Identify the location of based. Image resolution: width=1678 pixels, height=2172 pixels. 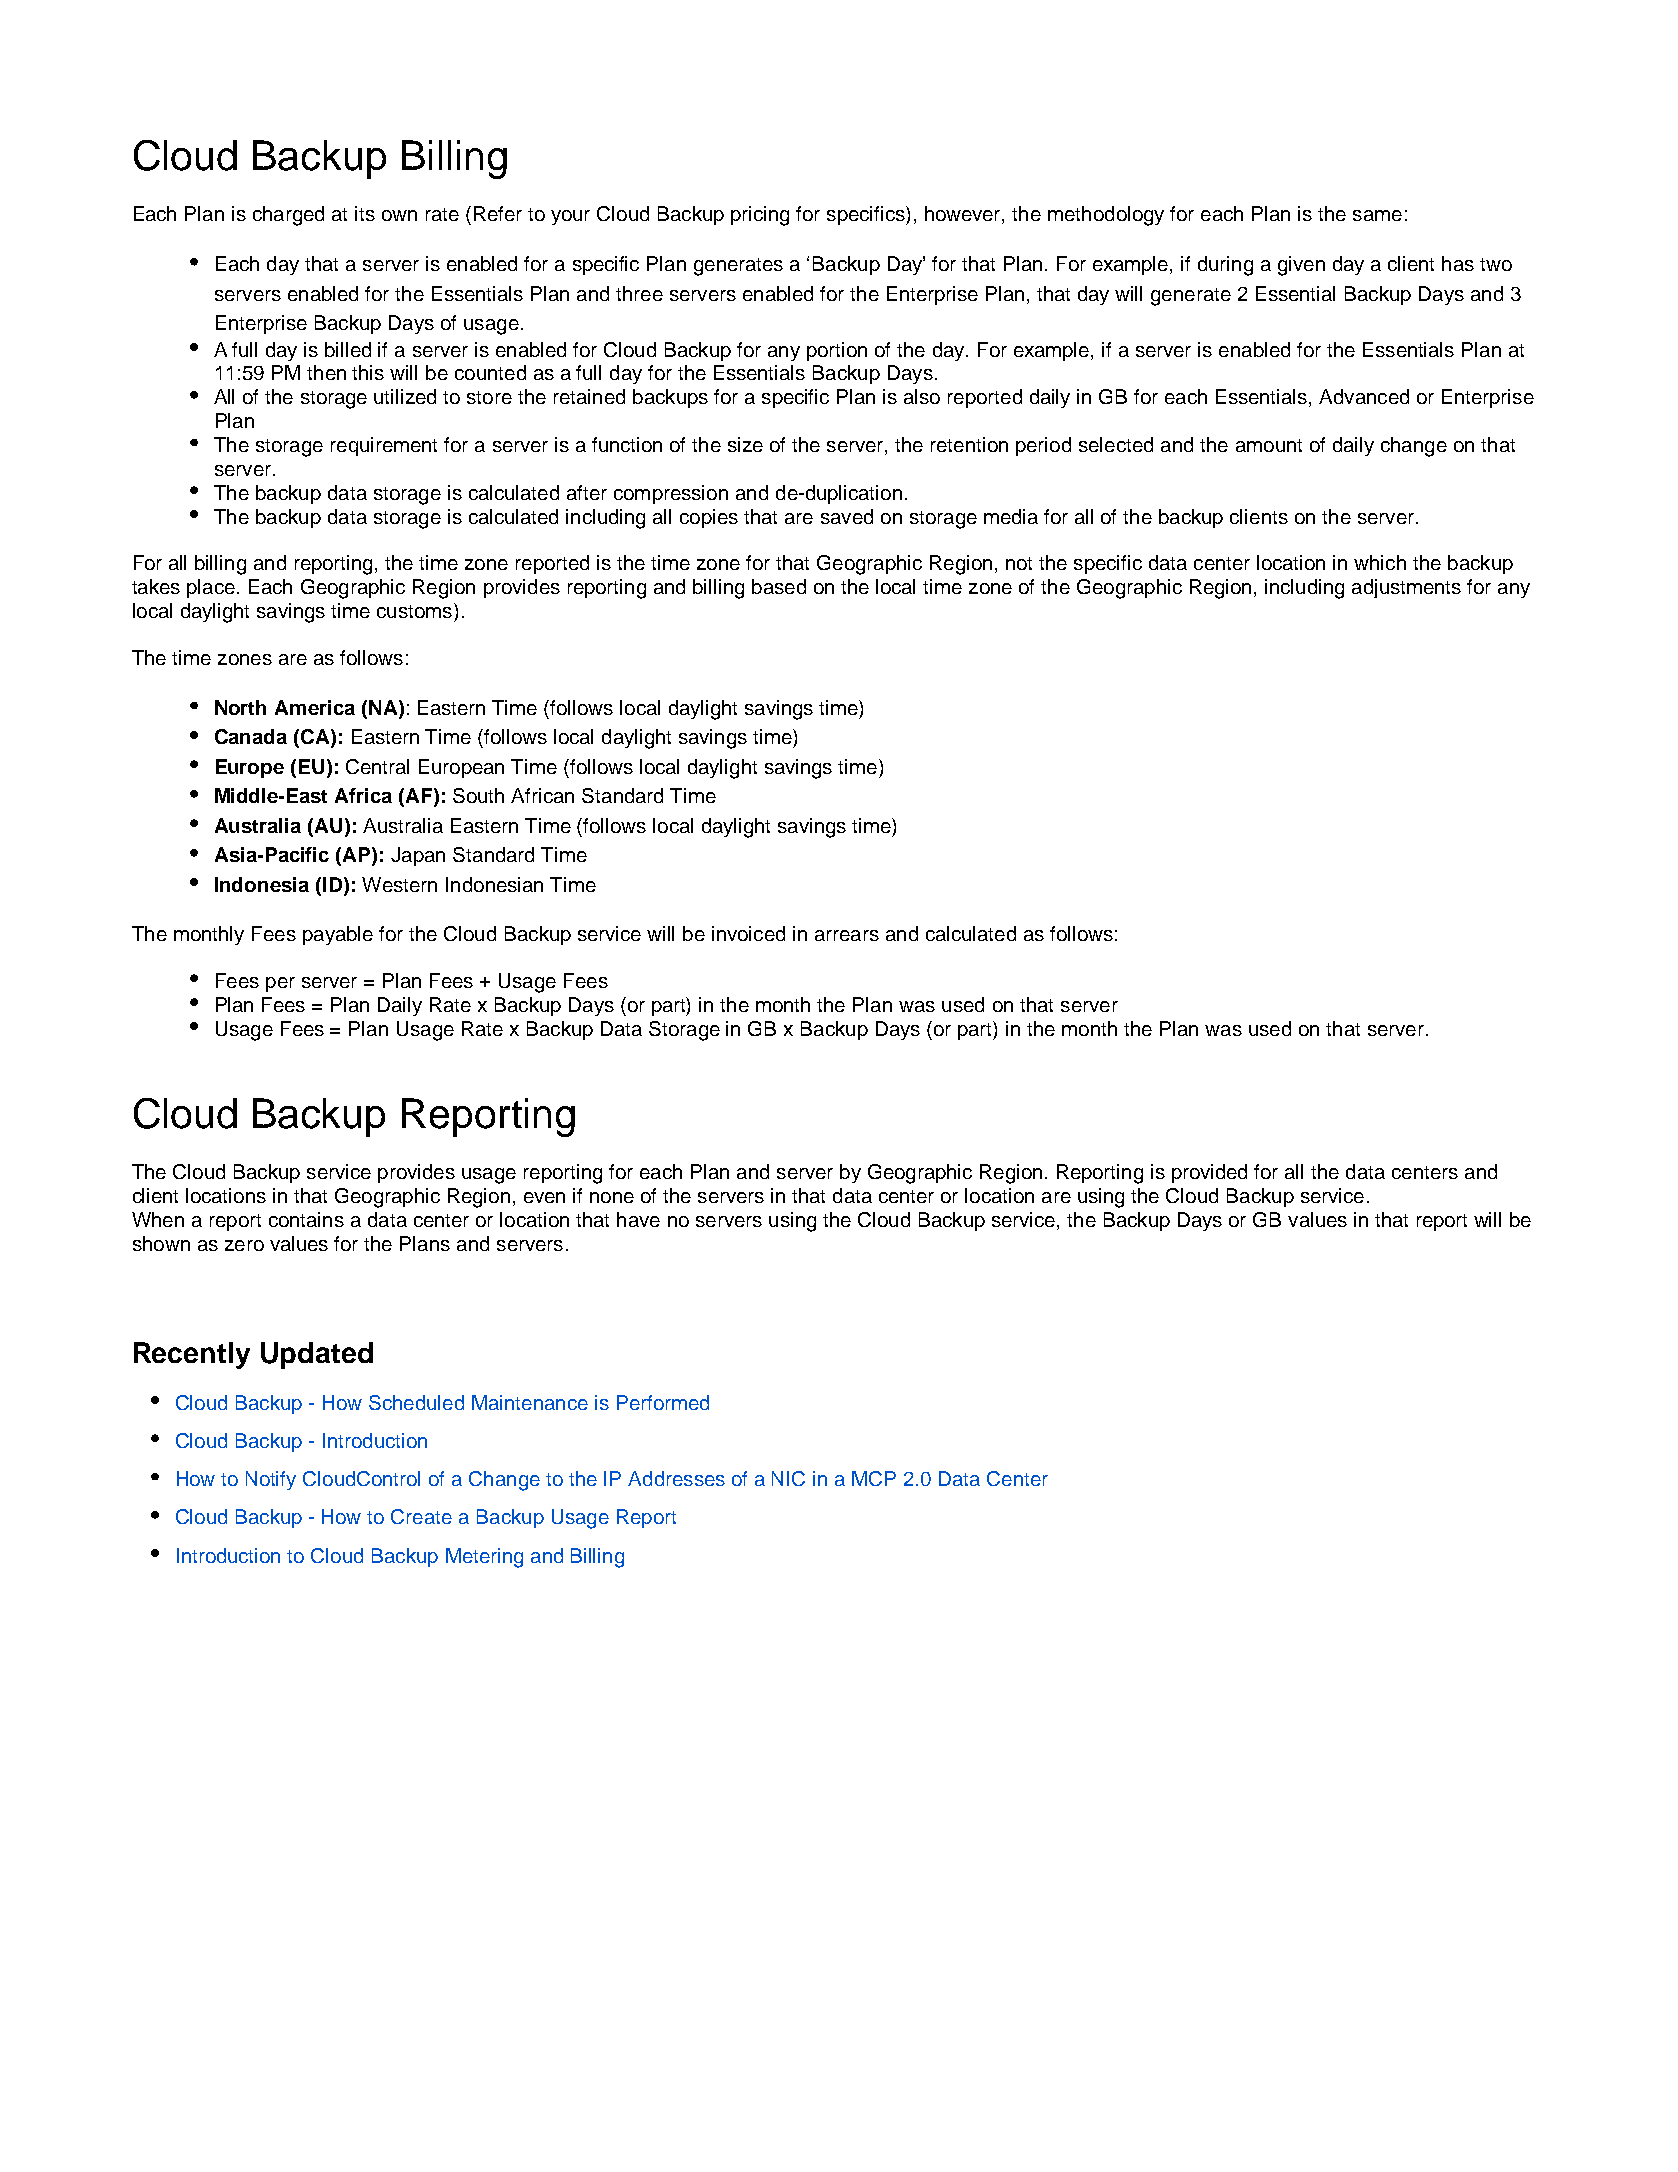
(779, 586).
